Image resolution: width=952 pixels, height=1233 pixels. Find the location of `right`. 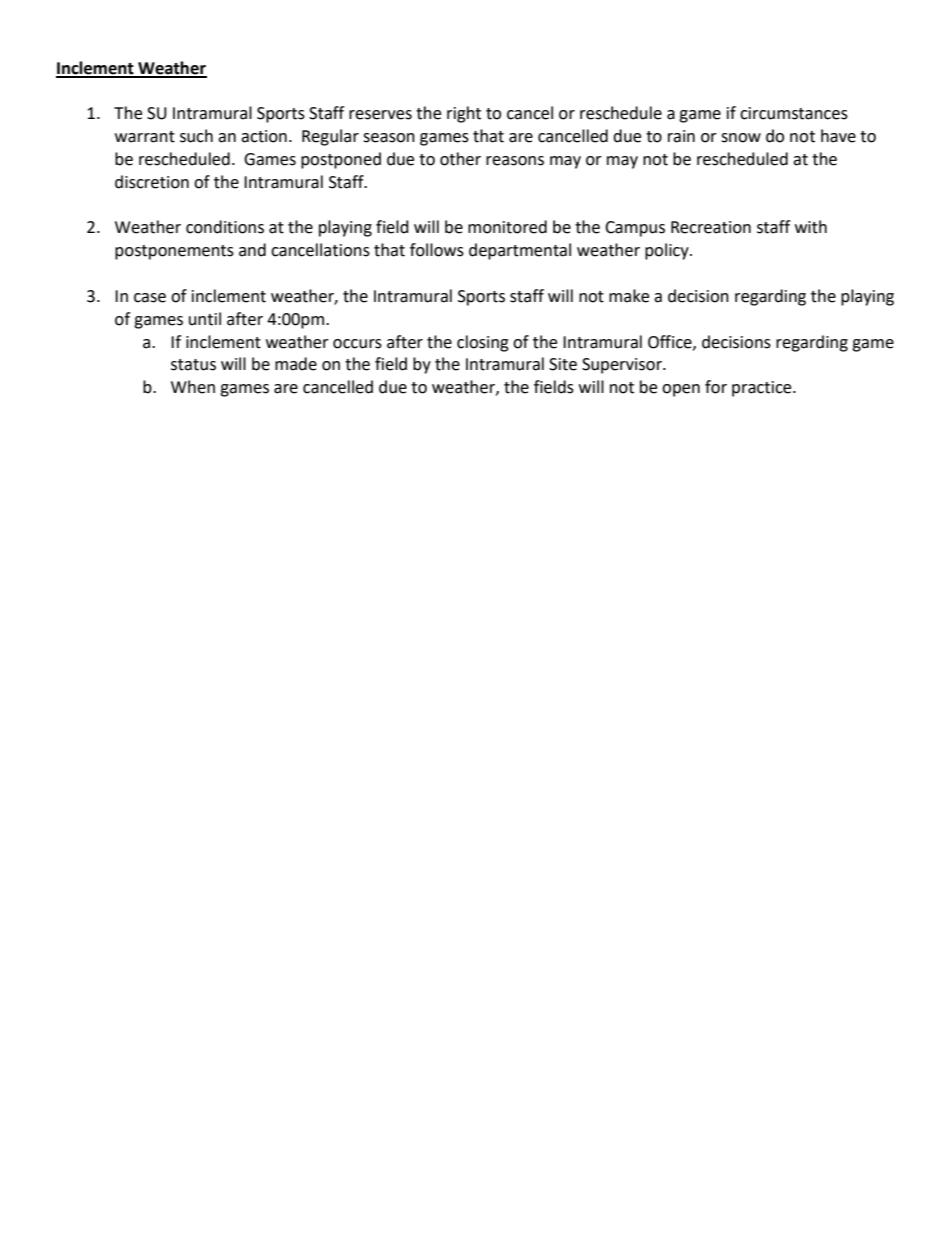

right is located at coordinates (464, 114).
